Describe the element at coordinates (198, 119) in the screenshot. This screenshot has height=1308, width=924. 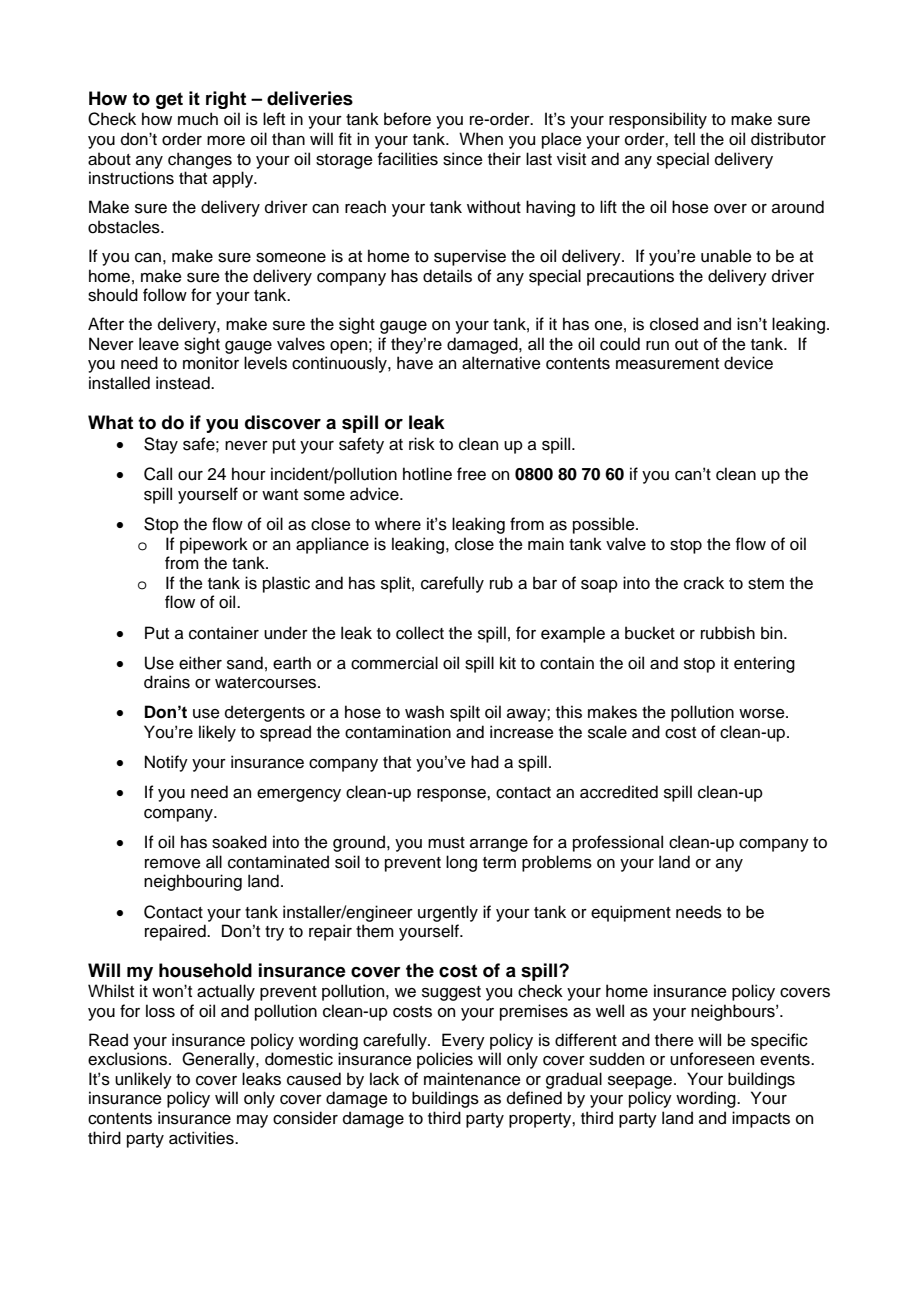
I see `much` at that location.
